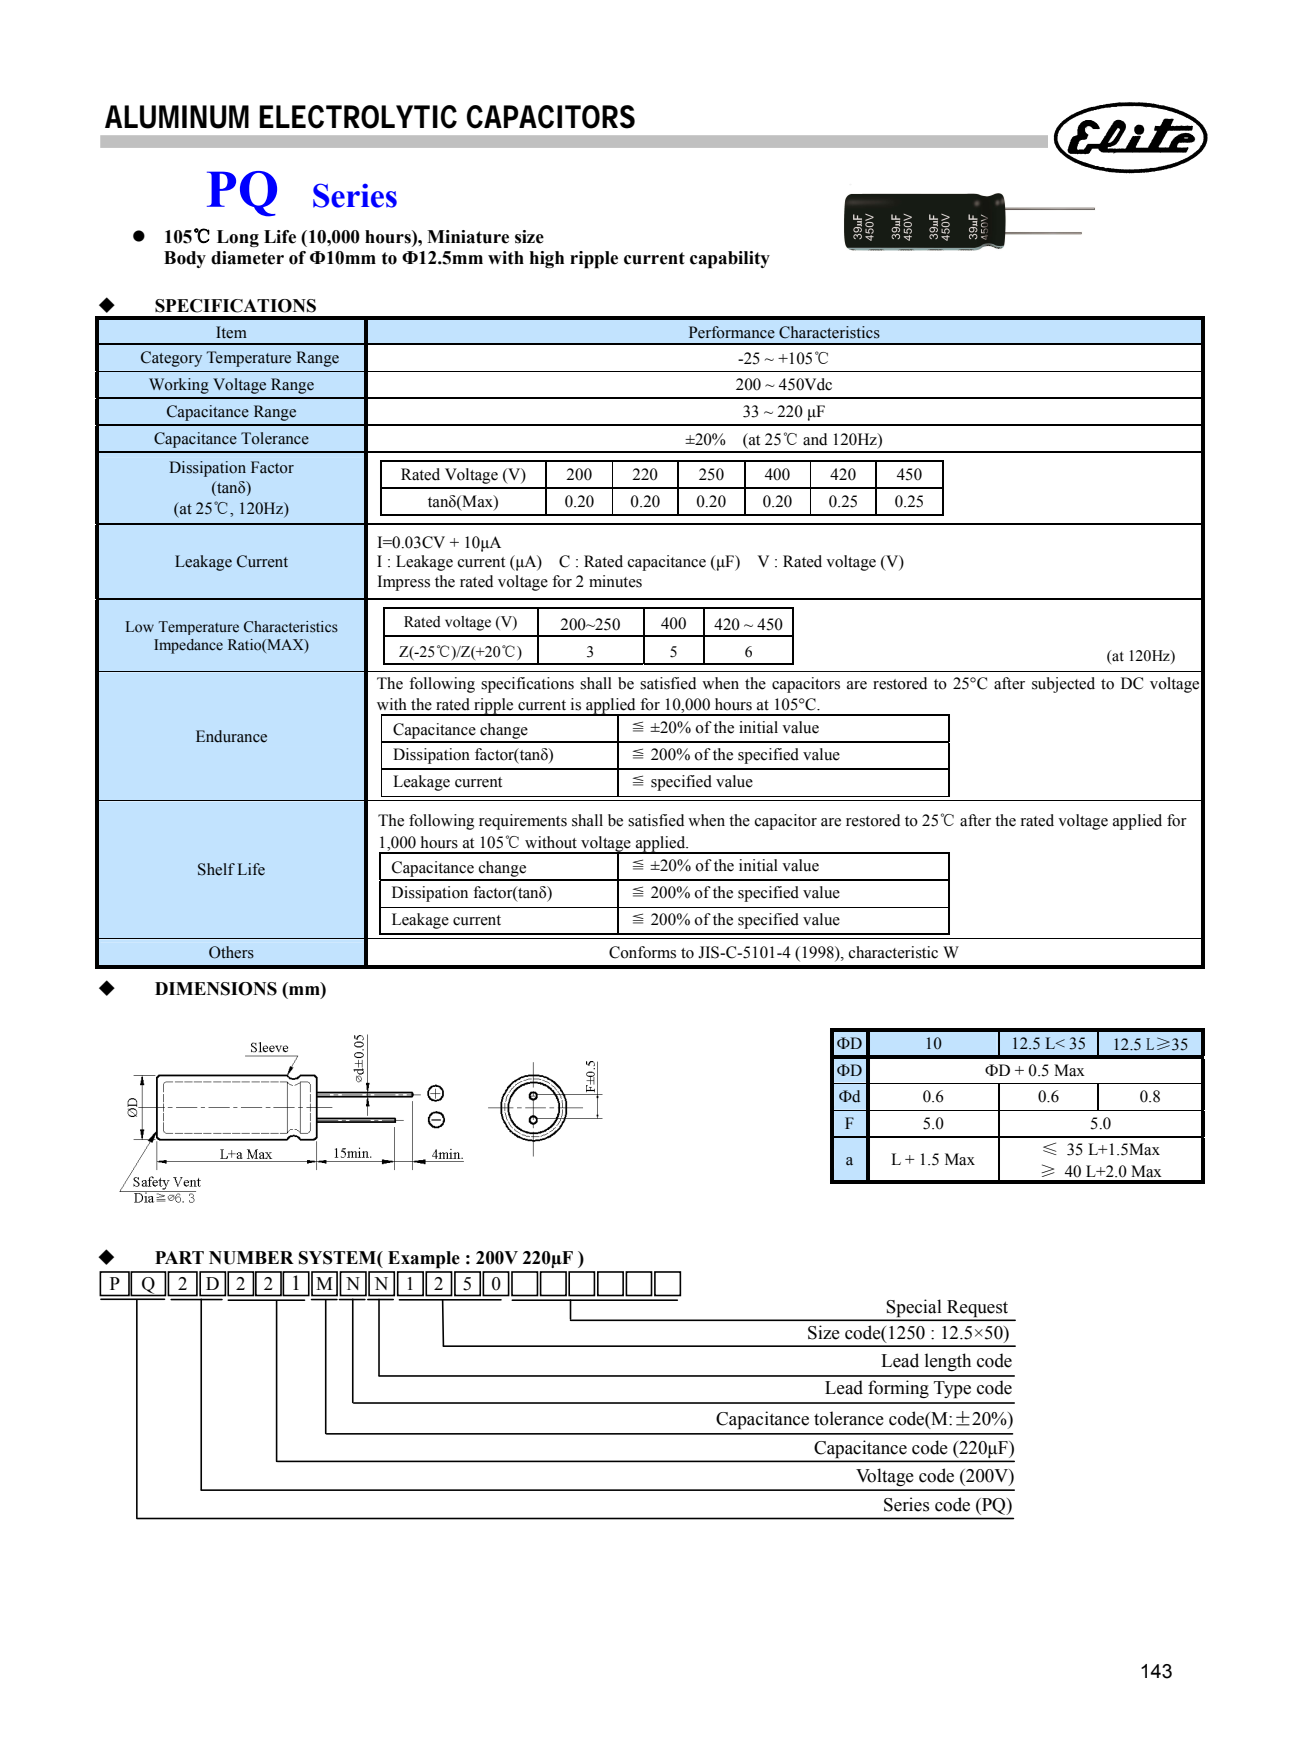  What do you see at coordinates (231, 736) in the screenshot?
I see `Endurance` at bounding box center [231, 736].
